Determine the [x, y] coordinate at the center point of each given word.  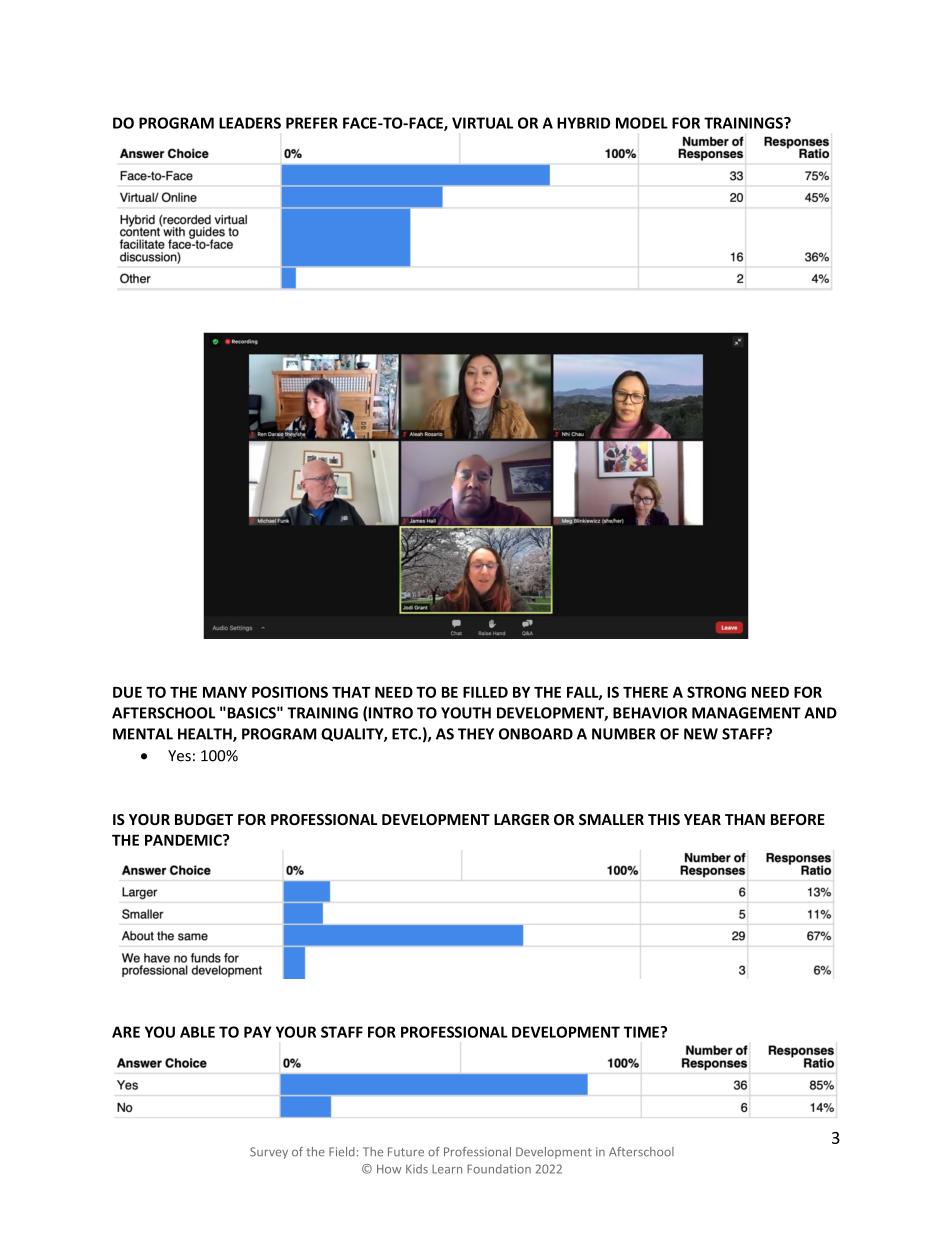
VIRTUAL [482, 123]
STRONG [716, 692]
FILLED [485, 692]
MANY [225, 692]
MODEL [642, 123]
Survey [269, 1153]
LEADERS [250, 123]
